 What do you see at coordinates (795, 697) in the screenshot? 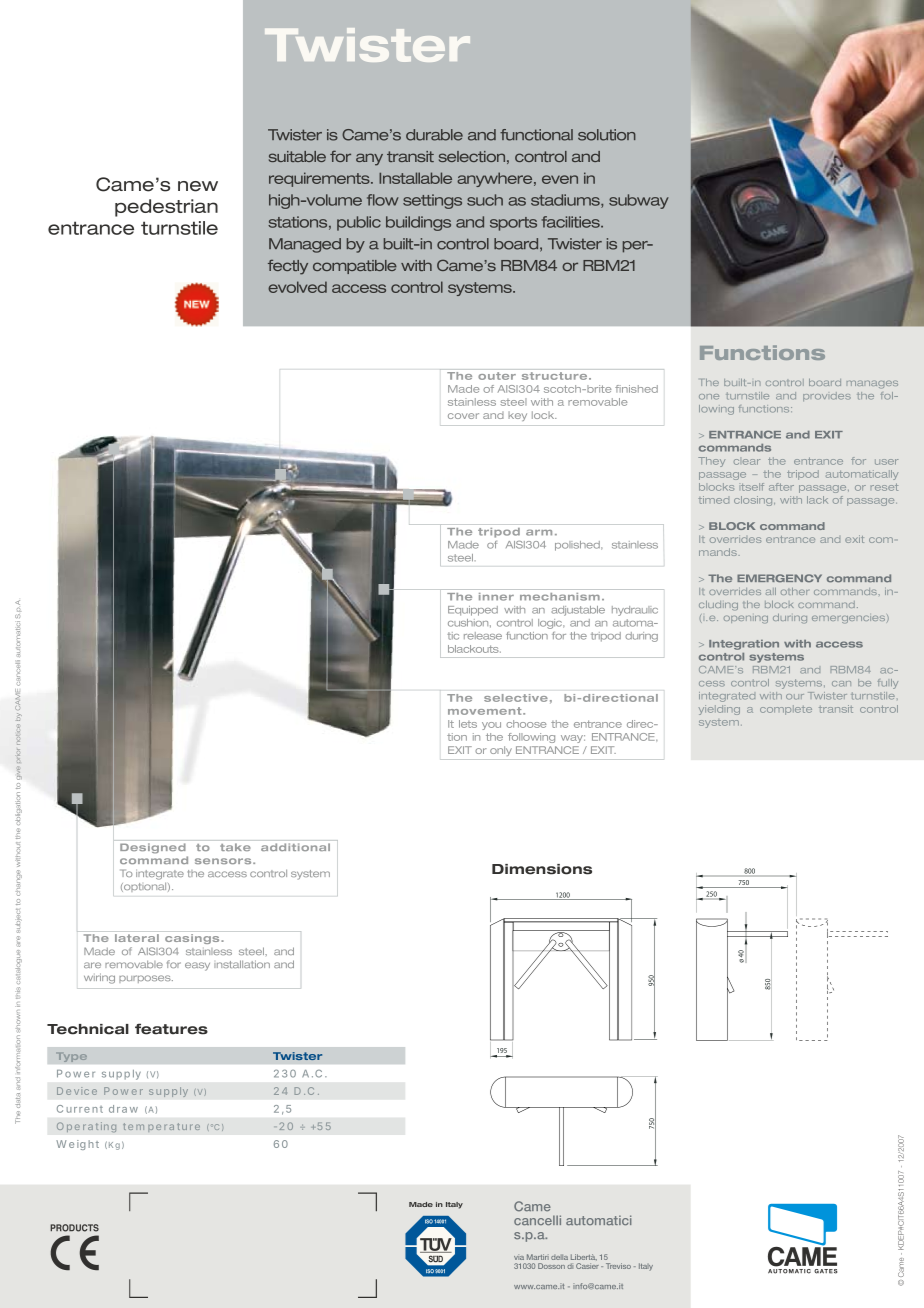
I see `our` at bounding box center [795, 697].
